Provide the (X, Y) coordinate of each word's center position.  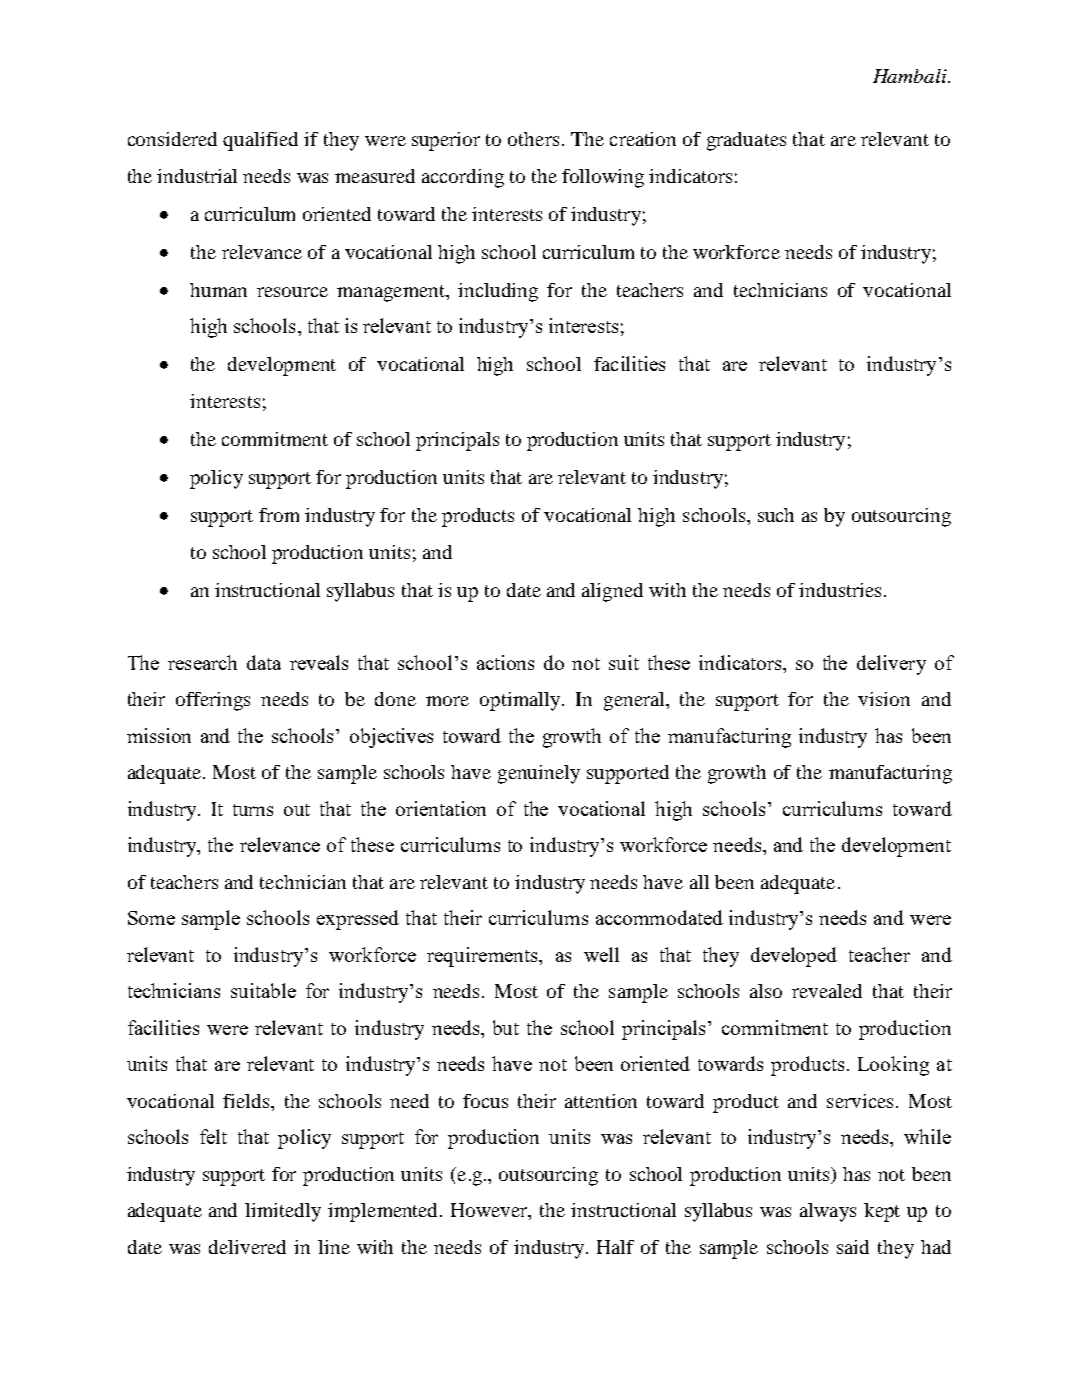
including (498, 292)
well (601, 954)
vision (884, 699)
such (776, 515)
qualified (260, 141)
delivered (247, 1247)
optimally (521, 701)
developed (794, 957)
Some (151, 918)
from (279, 515)
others (533, 139)
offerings (213, 701)
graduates (746, 141)
